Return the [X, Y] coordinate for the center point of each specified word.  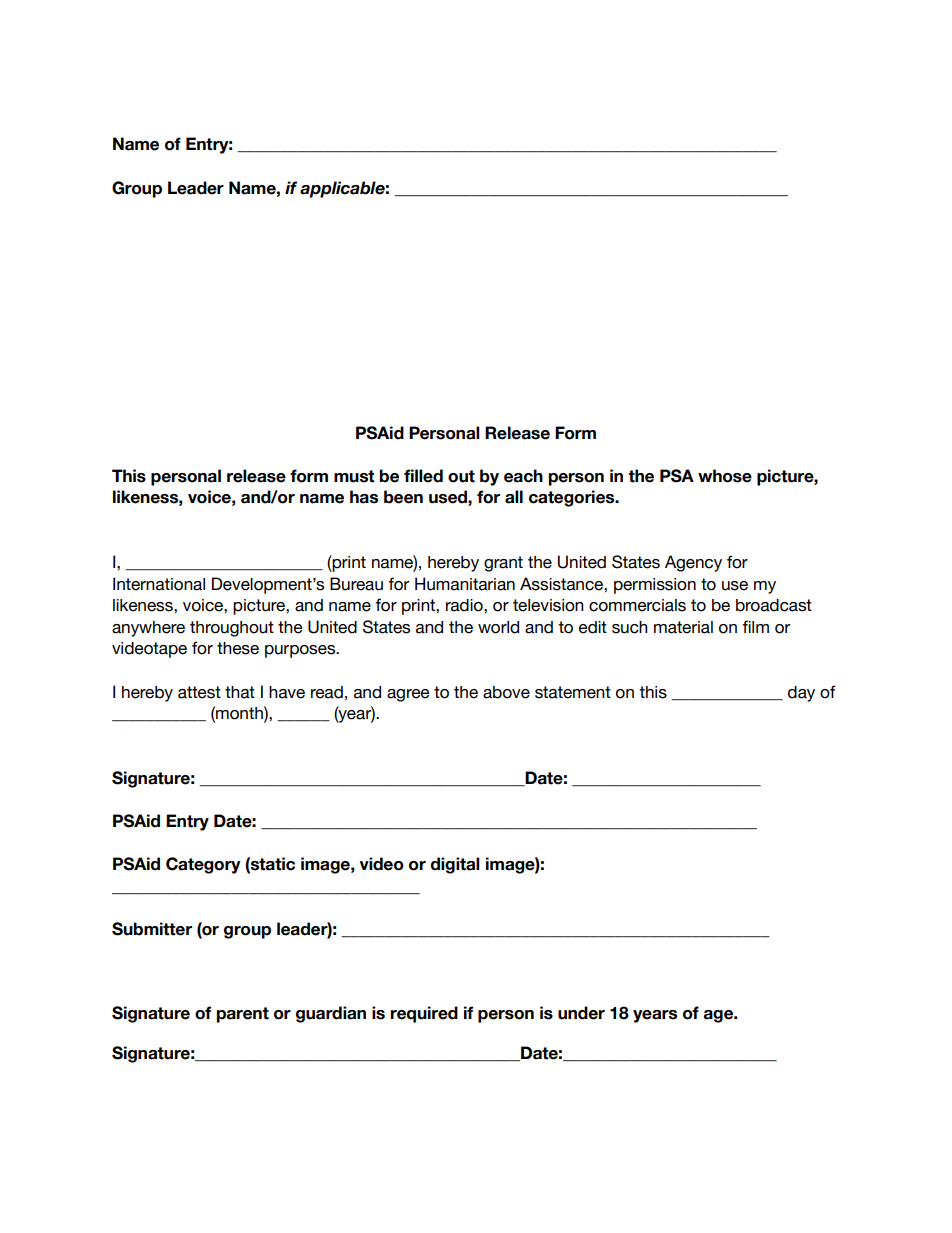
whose [725, 476]
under [581, 1013]
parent [242, 1015]
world [498, 627]
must [354, 476]
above [506, 692]
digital [455, 865]
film [755, 626]
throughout [232, 629]
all [514, 497]
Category [203, 865]
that [240, 692]
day [801, 694]
